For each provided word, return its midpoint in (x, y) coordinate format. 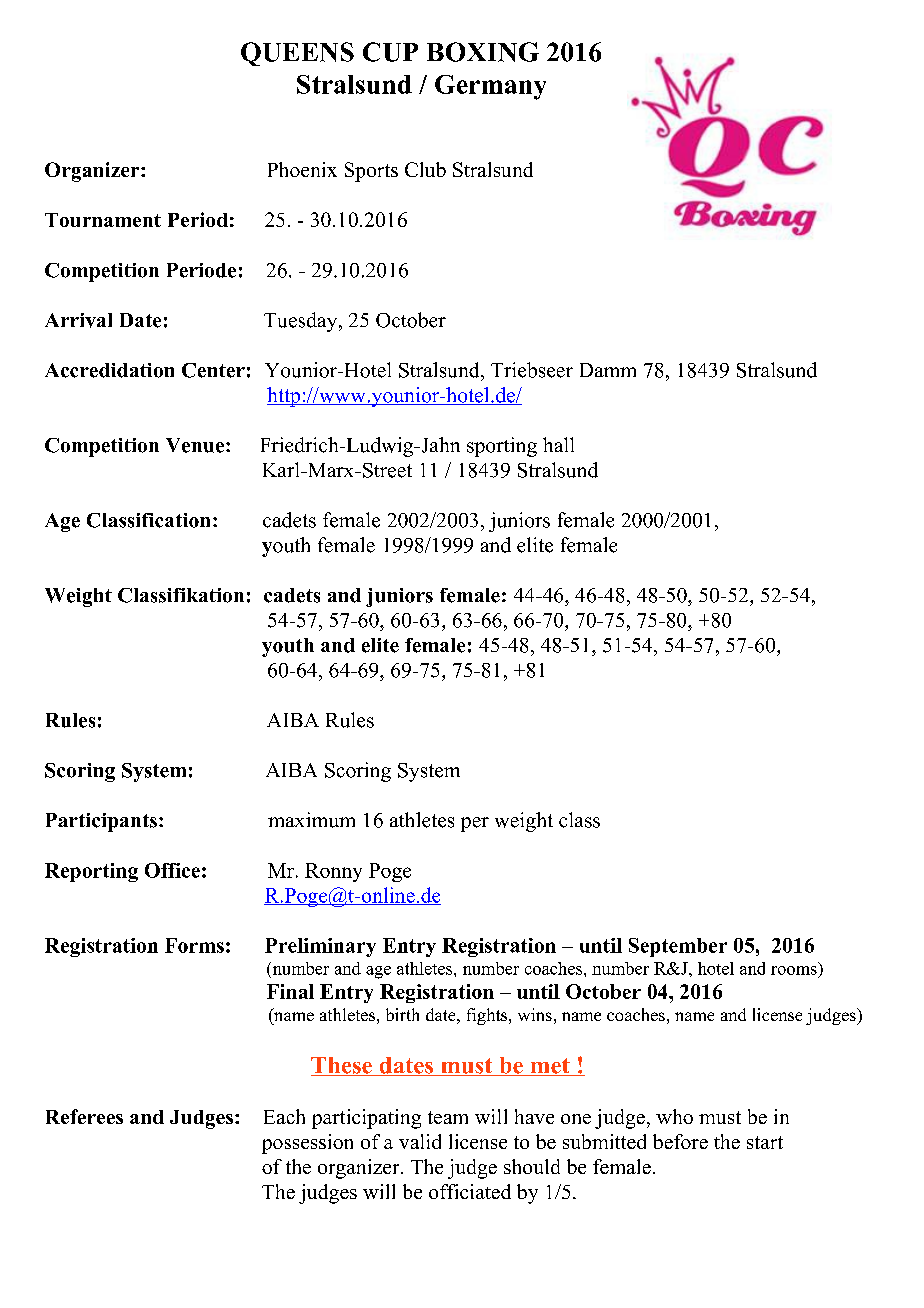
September (678, 947)
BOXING (483, 52)
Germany (490, 87)
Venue (196, 445)
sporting (502, 447)
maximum (311, 820)
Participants (101, 822)
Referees (84, 1116)
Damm (608, 370)
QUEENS (297, 54)
